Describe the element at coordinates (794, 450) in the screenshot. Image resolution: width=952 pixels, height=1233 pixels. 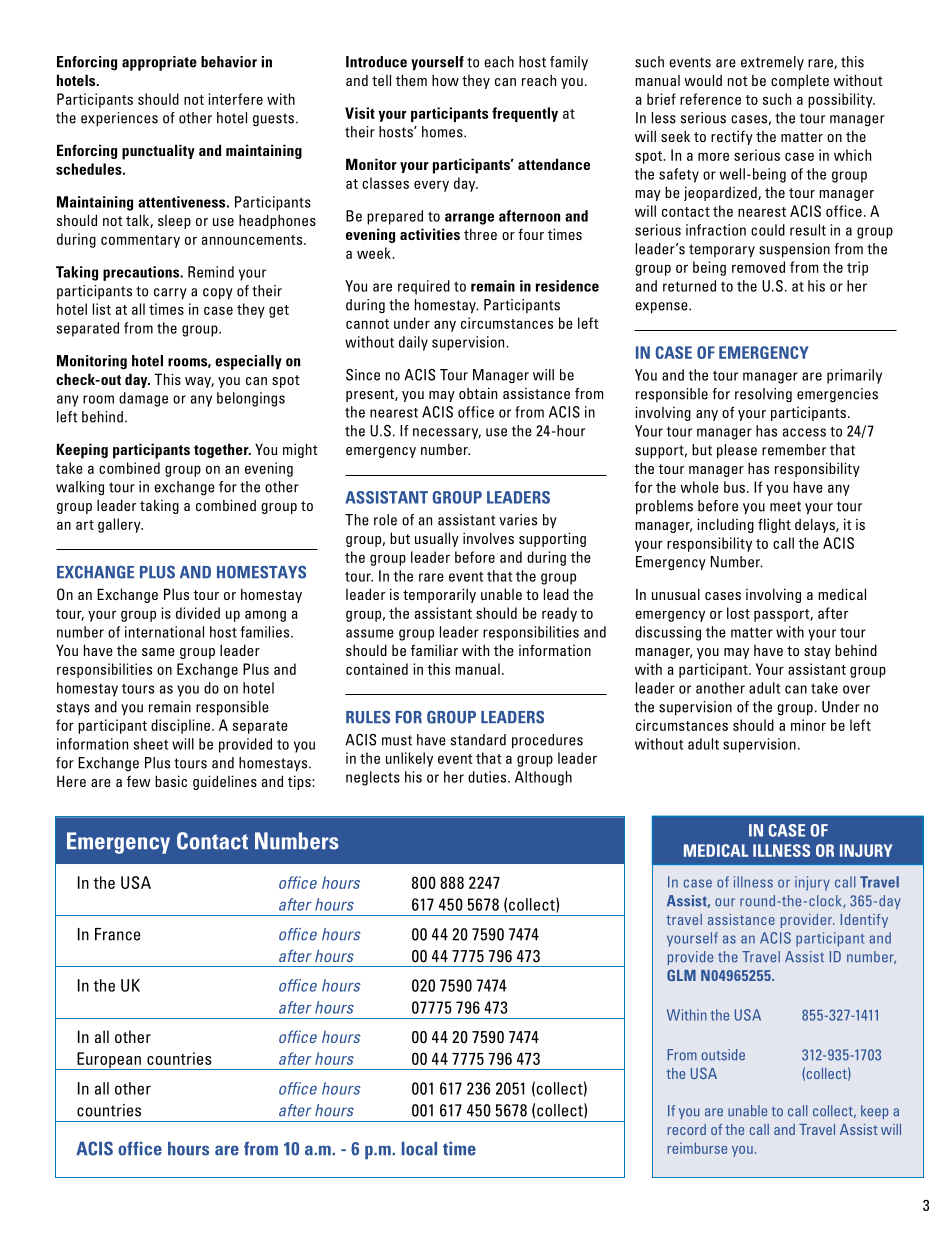
I see `remember` at that location.
